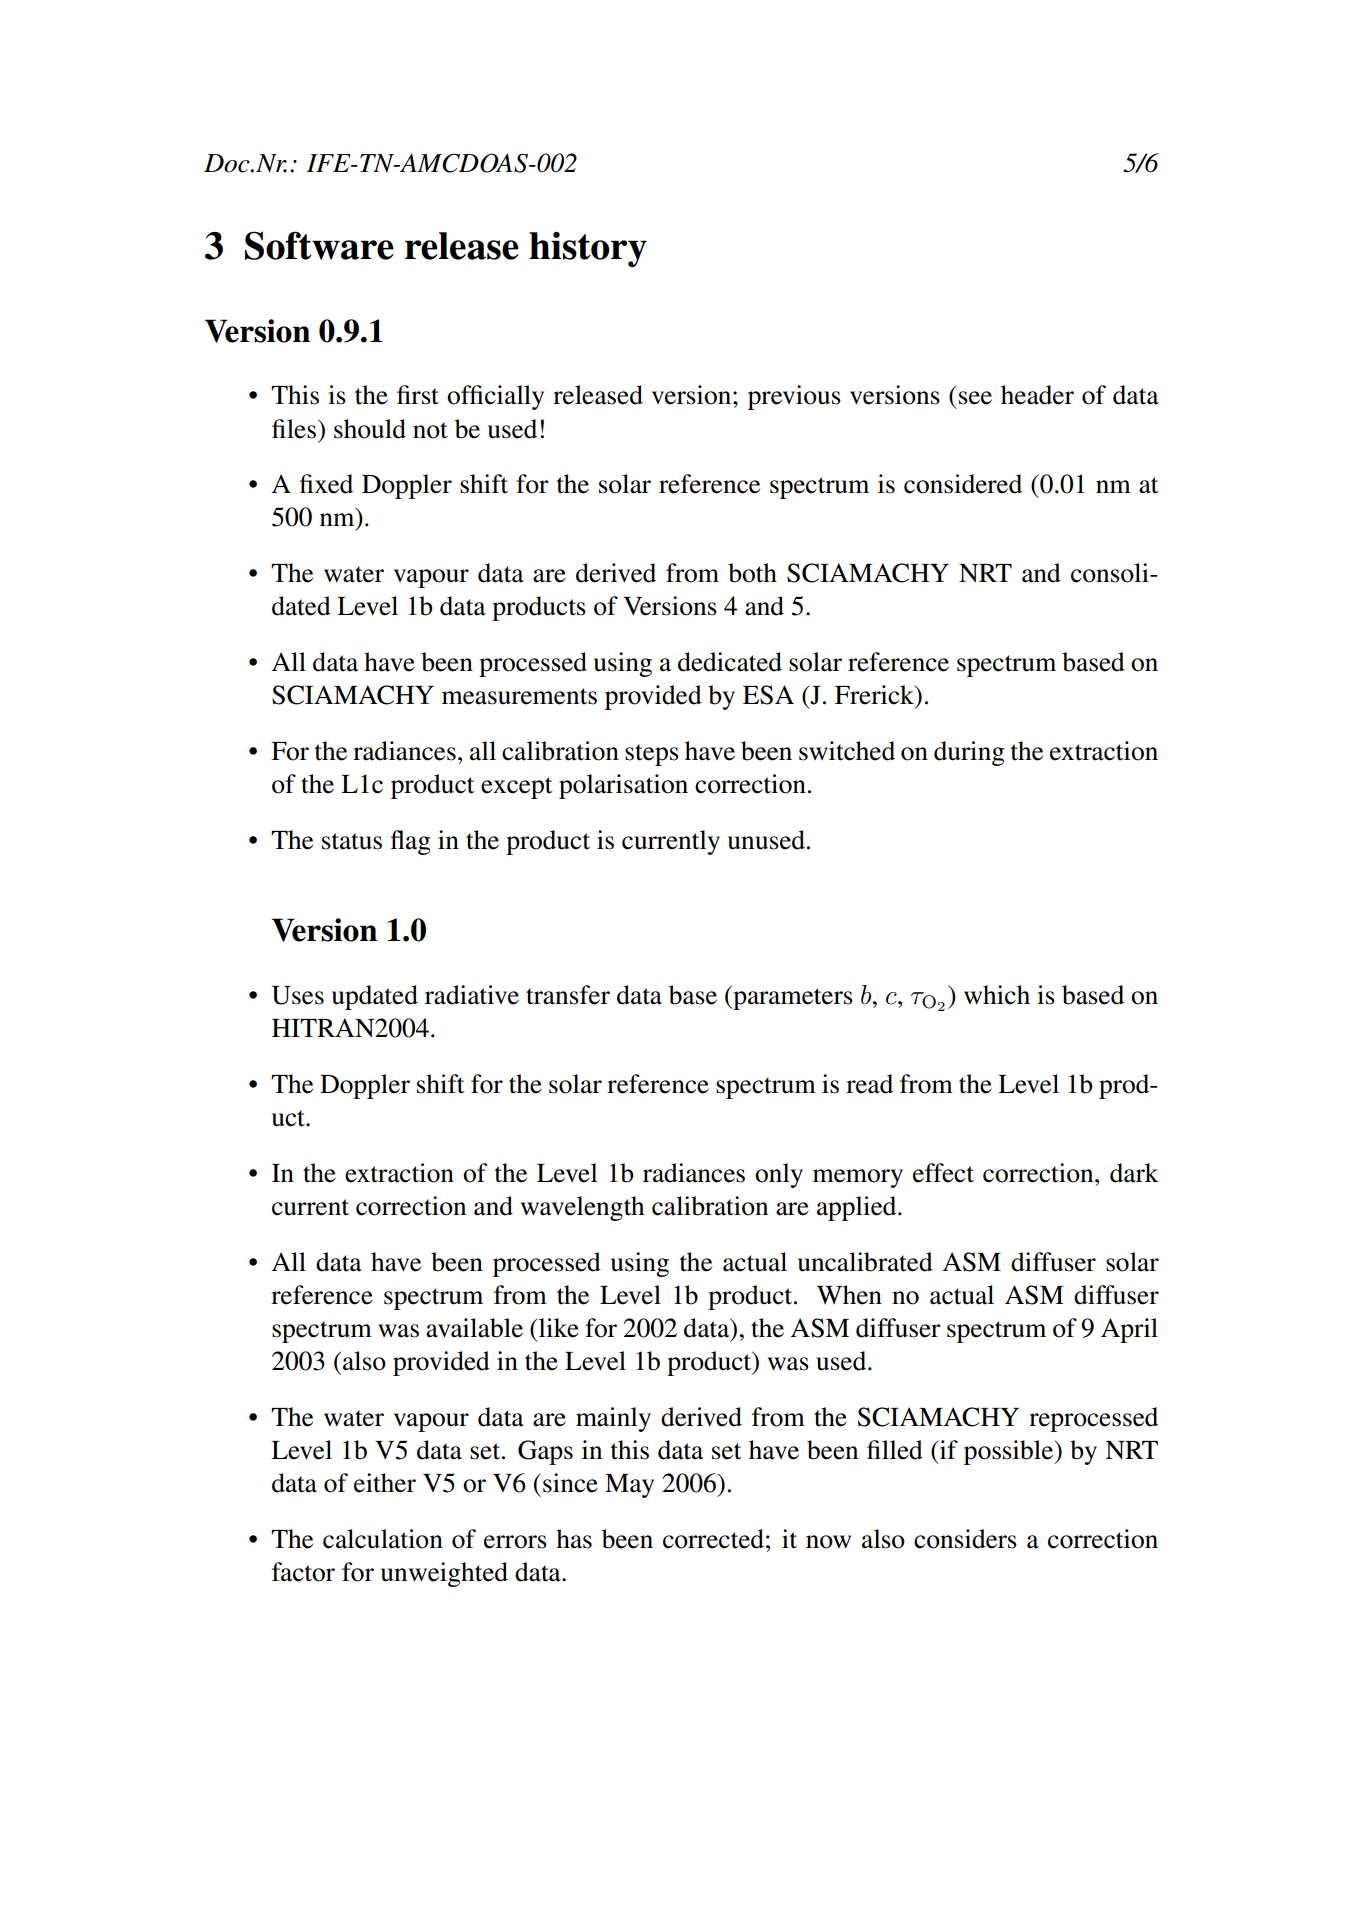 This screenshot has height=1928, width=1363. I want to click on radiative, so click(472, 995).
